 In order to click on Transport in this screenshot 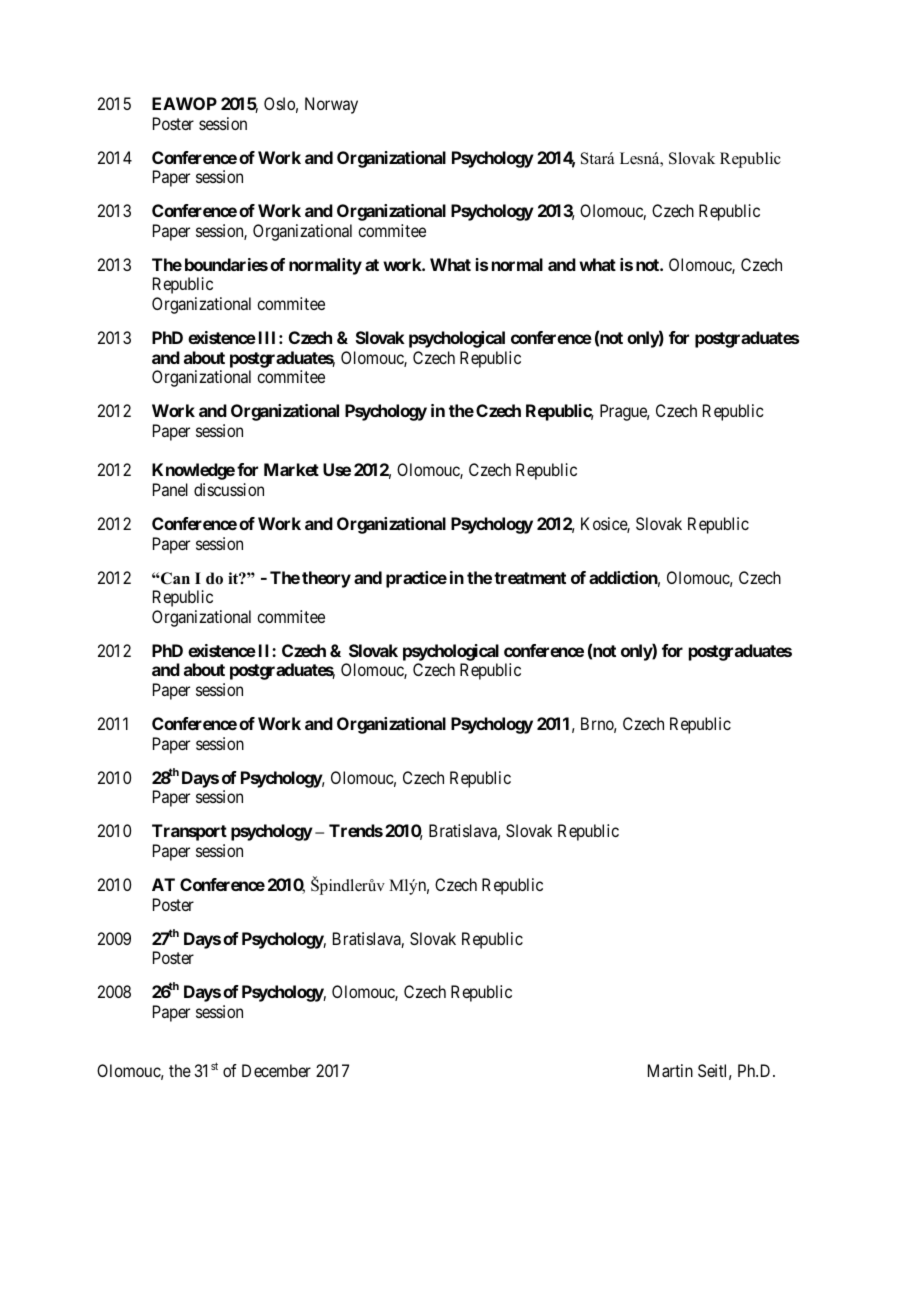, I will do `click(189, 832)`.
